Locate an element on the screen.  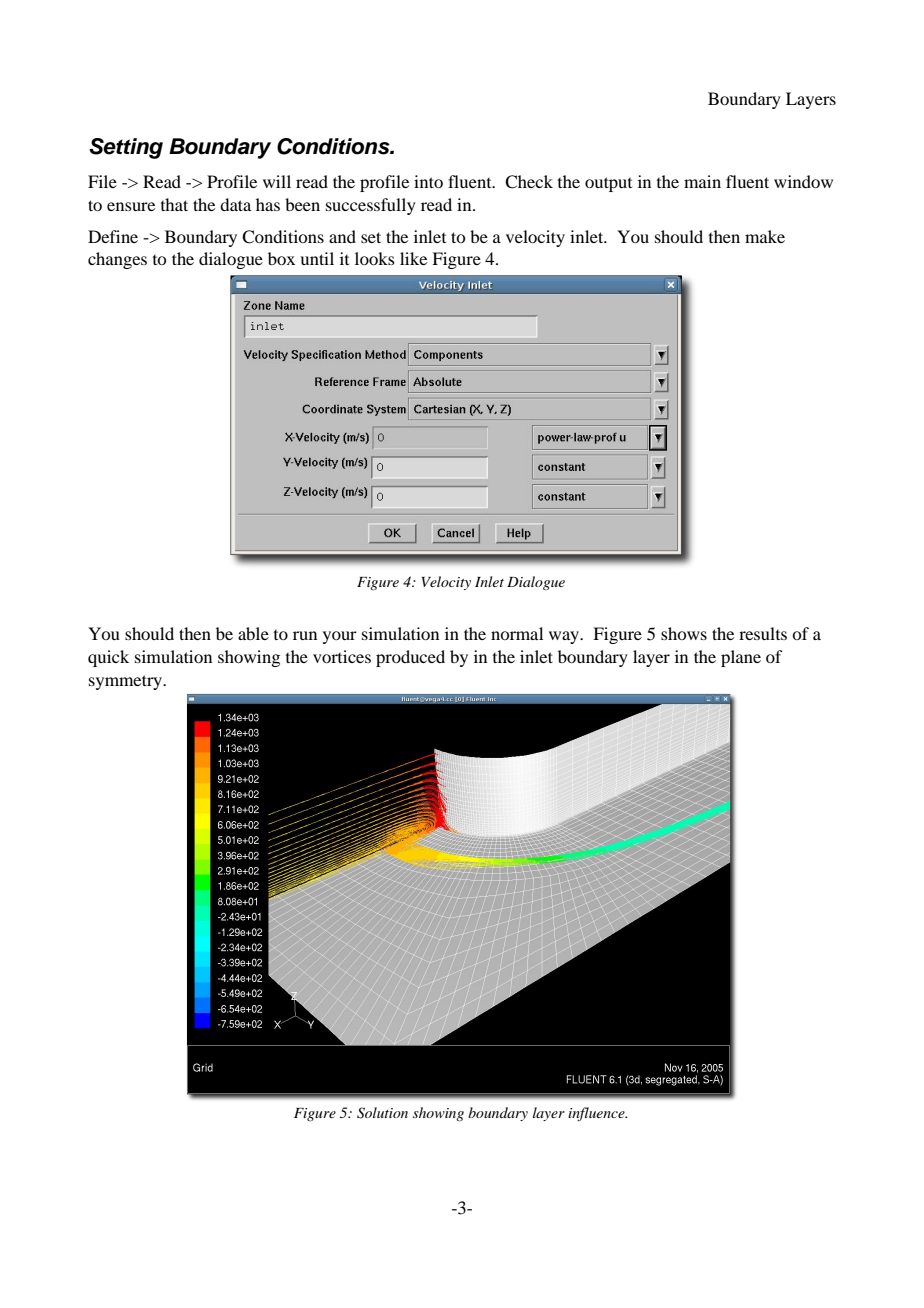
that is located at coordinates (174, 204).
